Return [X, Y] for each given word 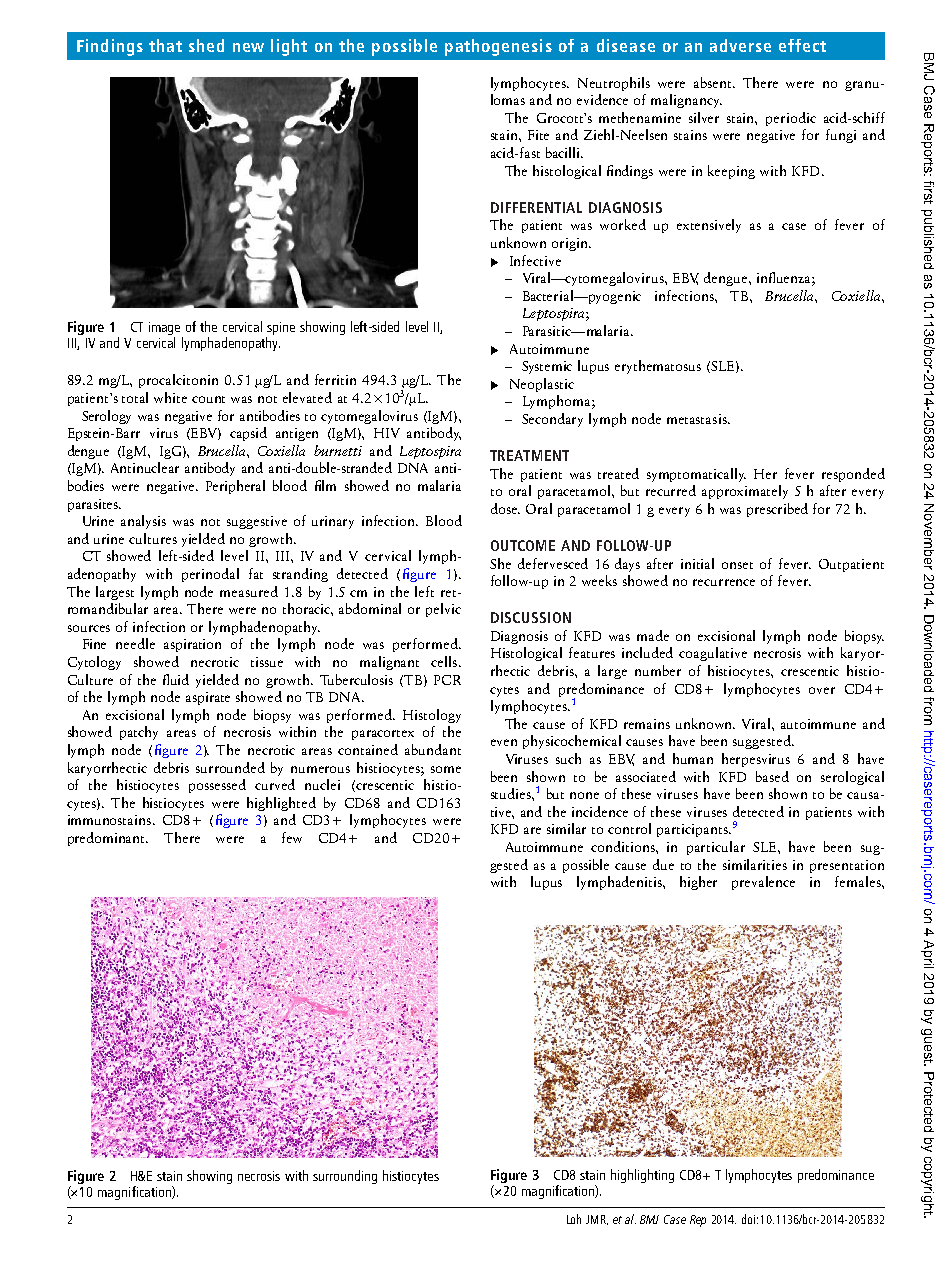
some [446, 769]
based [772, 776]
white [170, 397]
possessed [217, 786]
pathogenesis [498, 47]
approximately [745, 492]
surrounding [345, 1177]
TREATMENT [529, 455]
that [165, 45]
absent [714, 82]
